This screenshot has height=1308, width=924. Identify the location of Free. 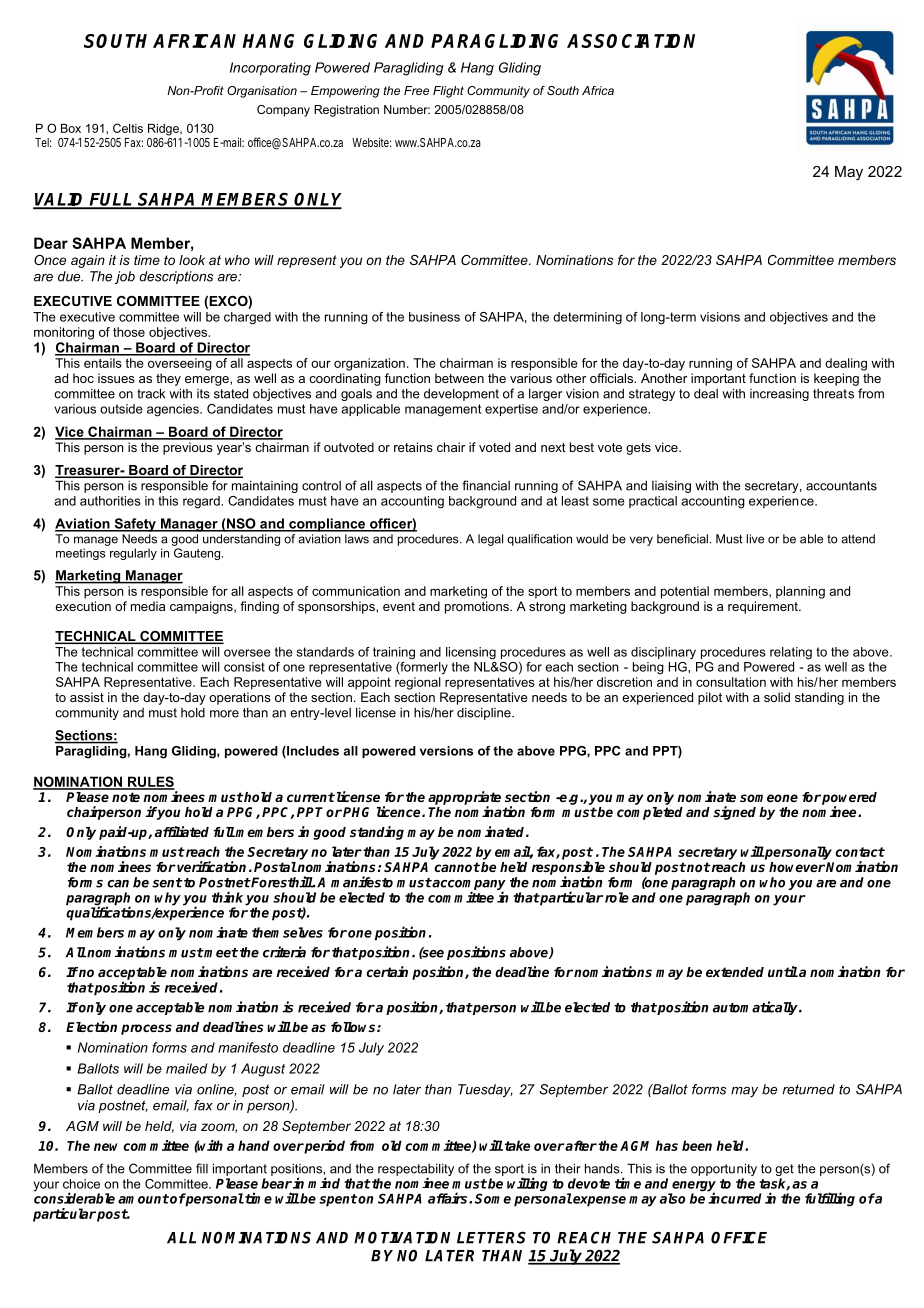
(416, 90).
